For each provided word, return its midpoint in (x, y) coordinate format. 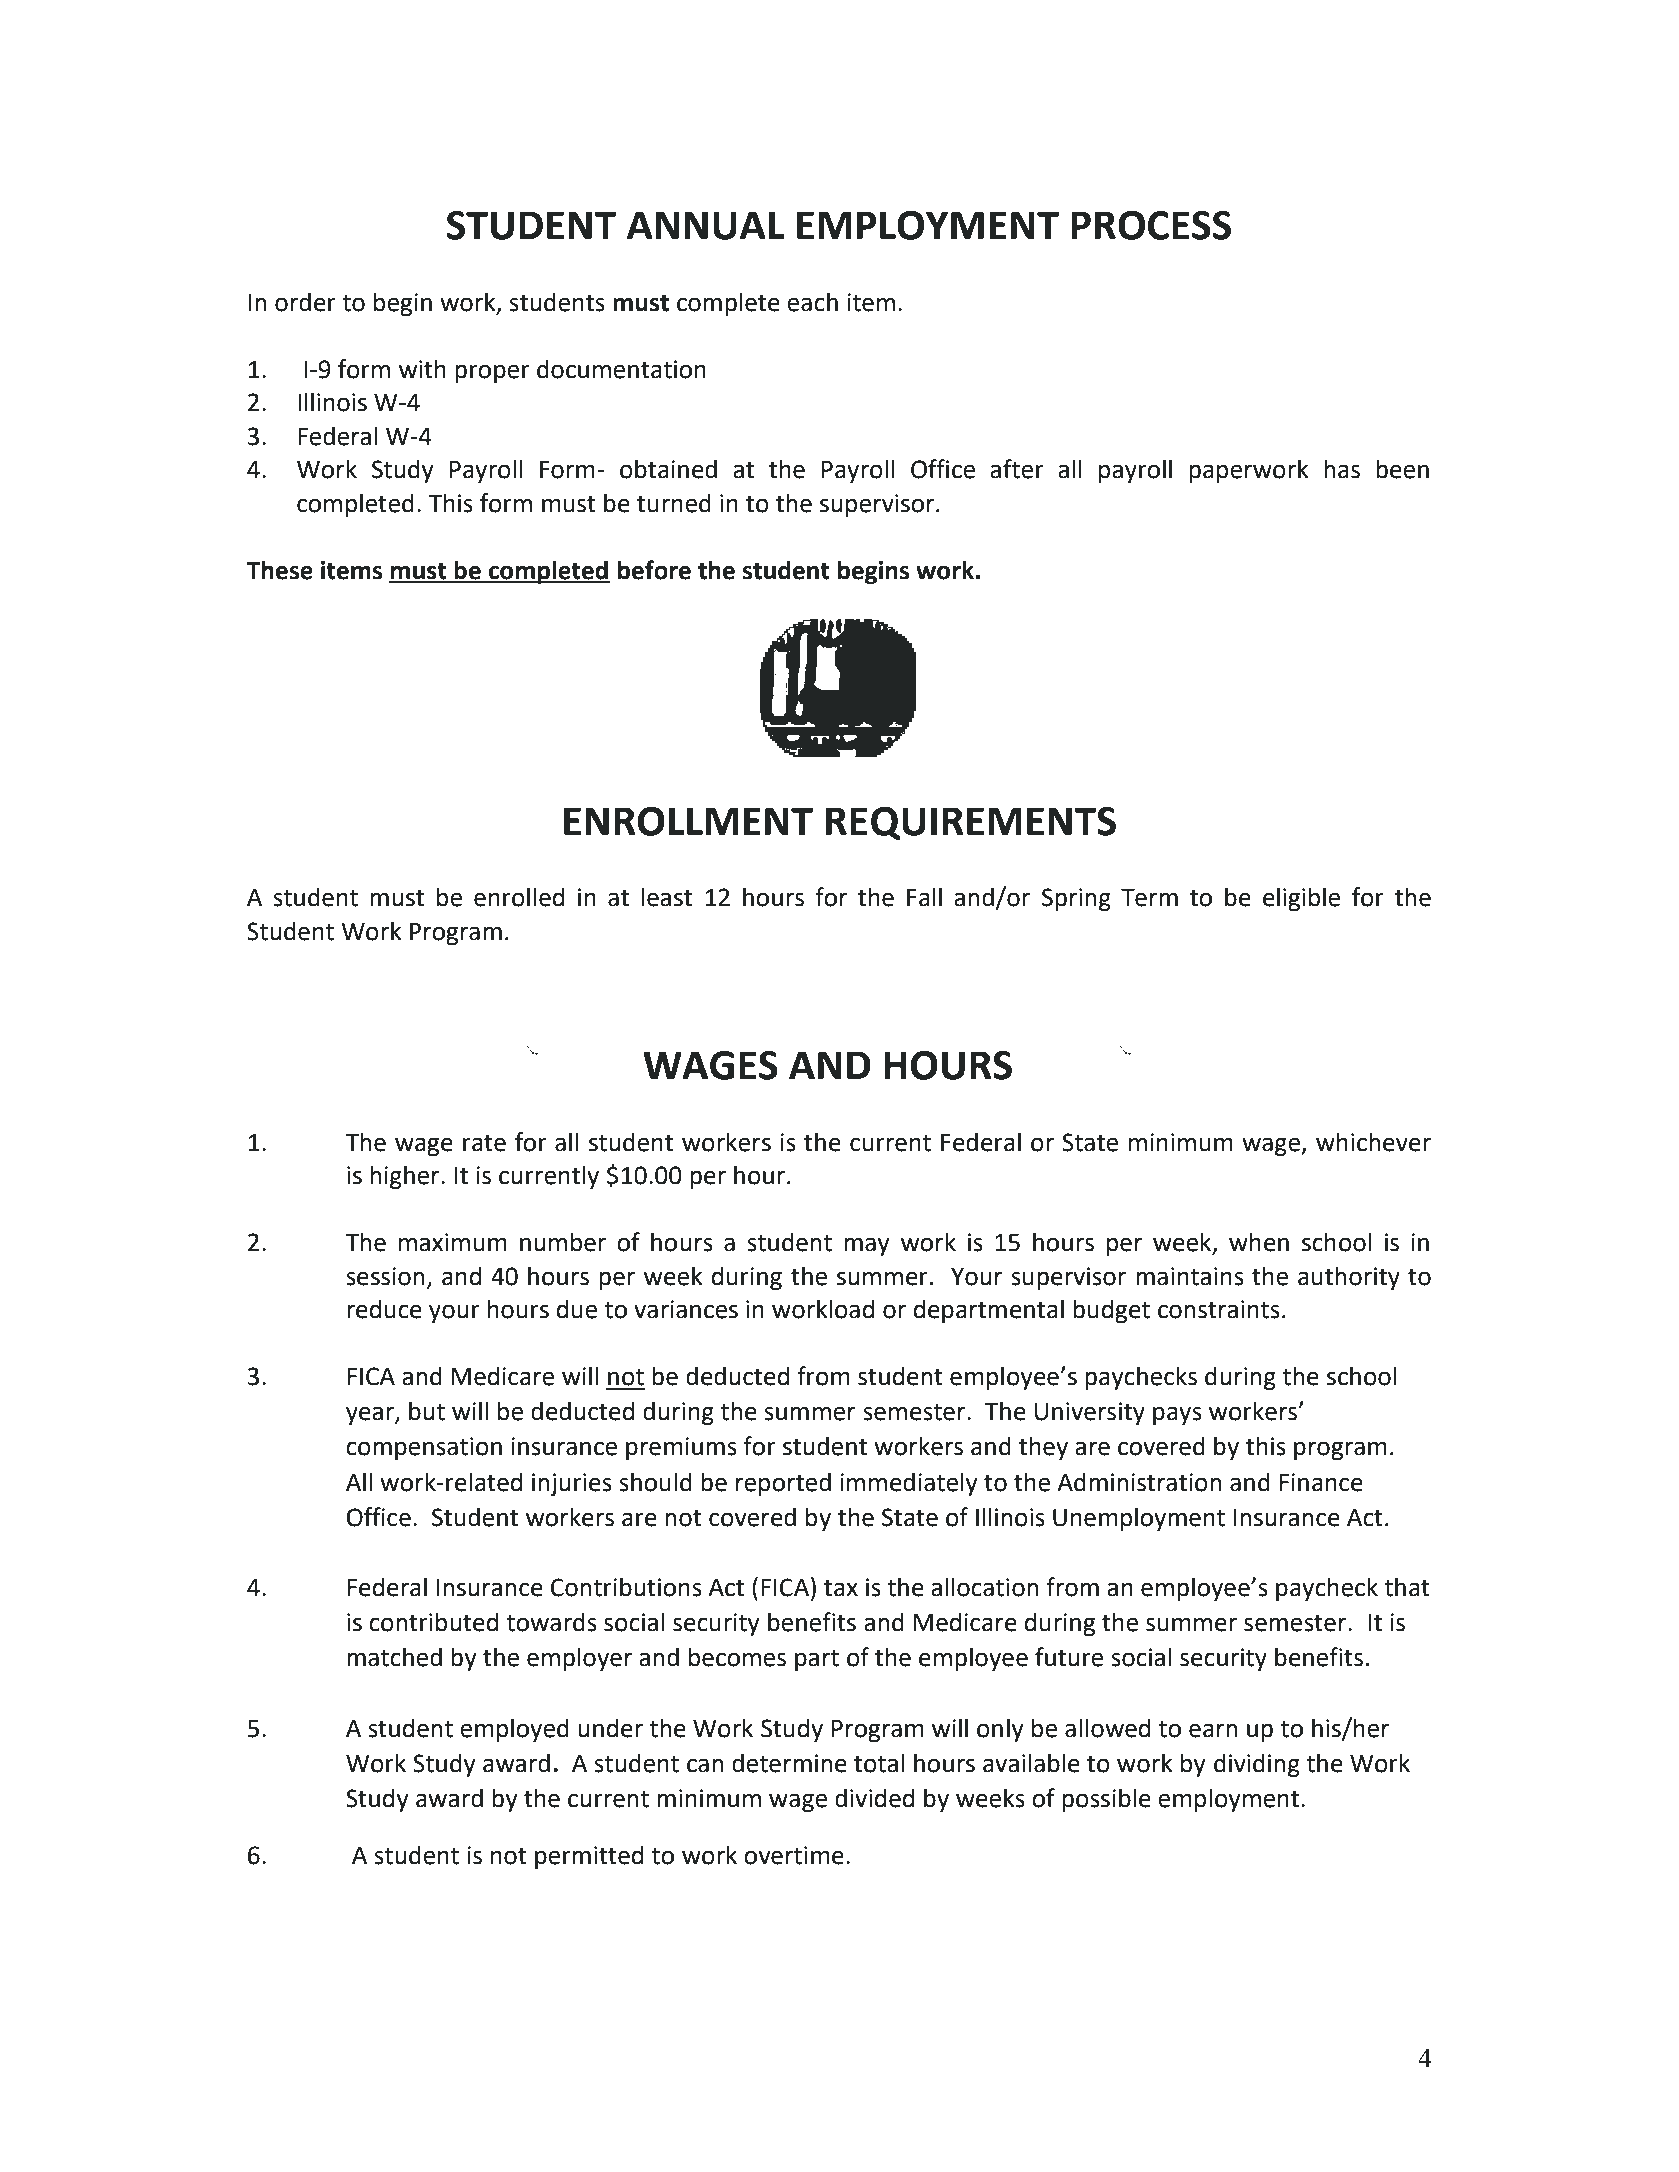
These (279, 570)
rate (484, 1143)
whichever (1373, 1142)
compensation (424, 1448)
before (654, 570)
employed (514, 1730)
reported (783, 1484)
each (812, 302)
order (305, 302)
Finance (1321, 1482)
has (1342, 469)
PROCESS (1151, 225)
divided (874, 1798)
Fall (924, 897)
